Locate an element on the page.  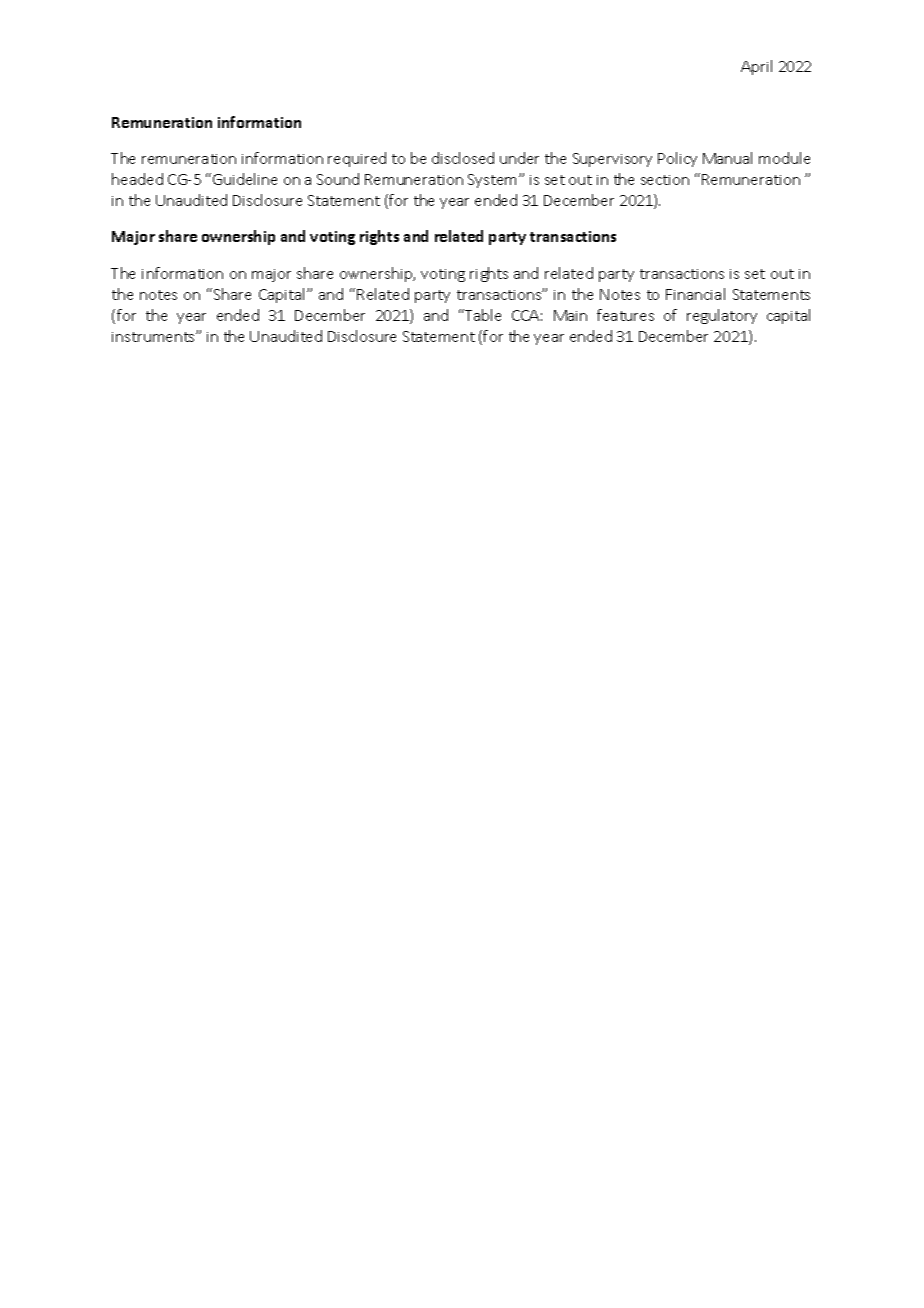
required is located at coordinates (357, 159).
